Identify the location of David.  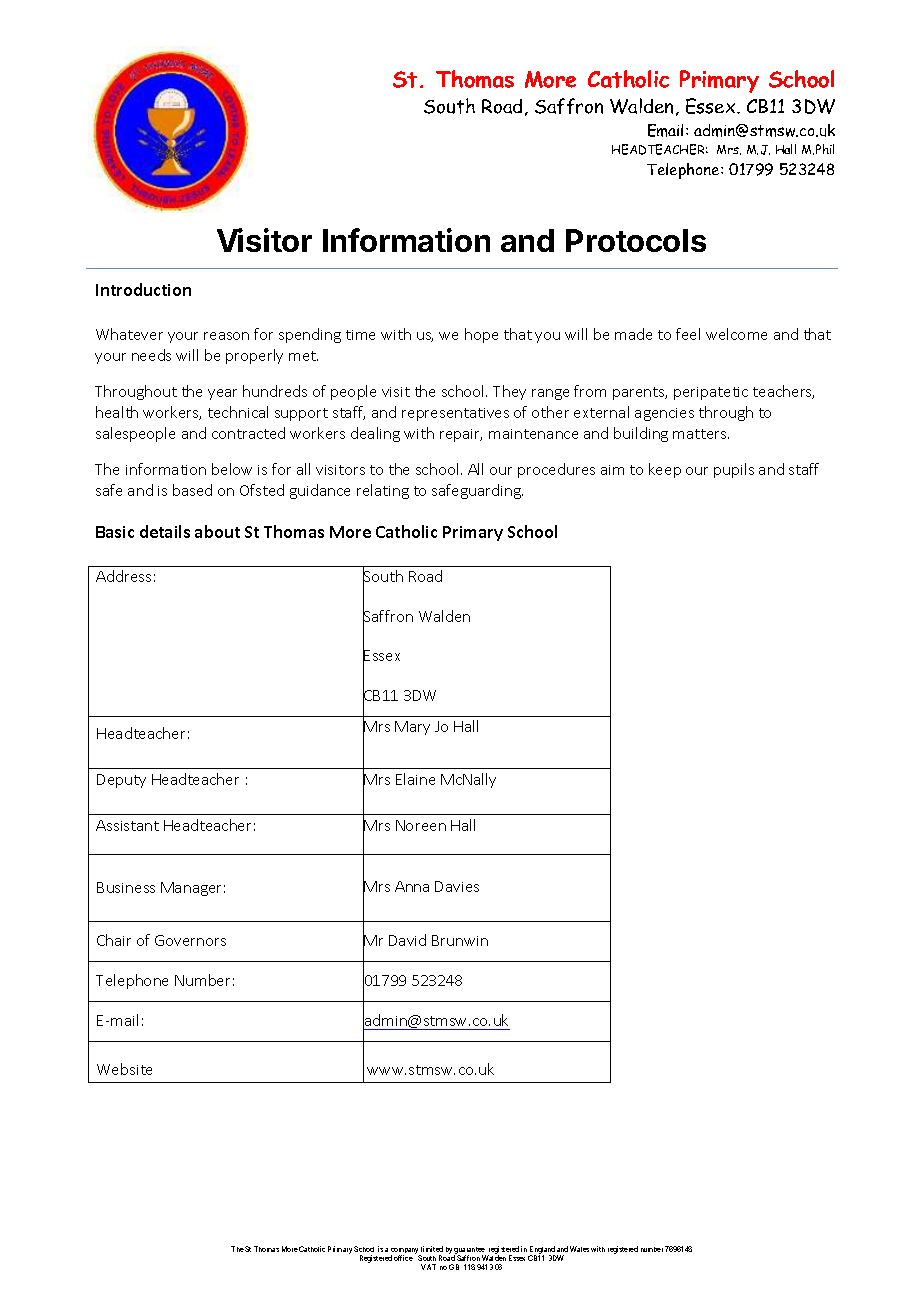
(407, 940).
